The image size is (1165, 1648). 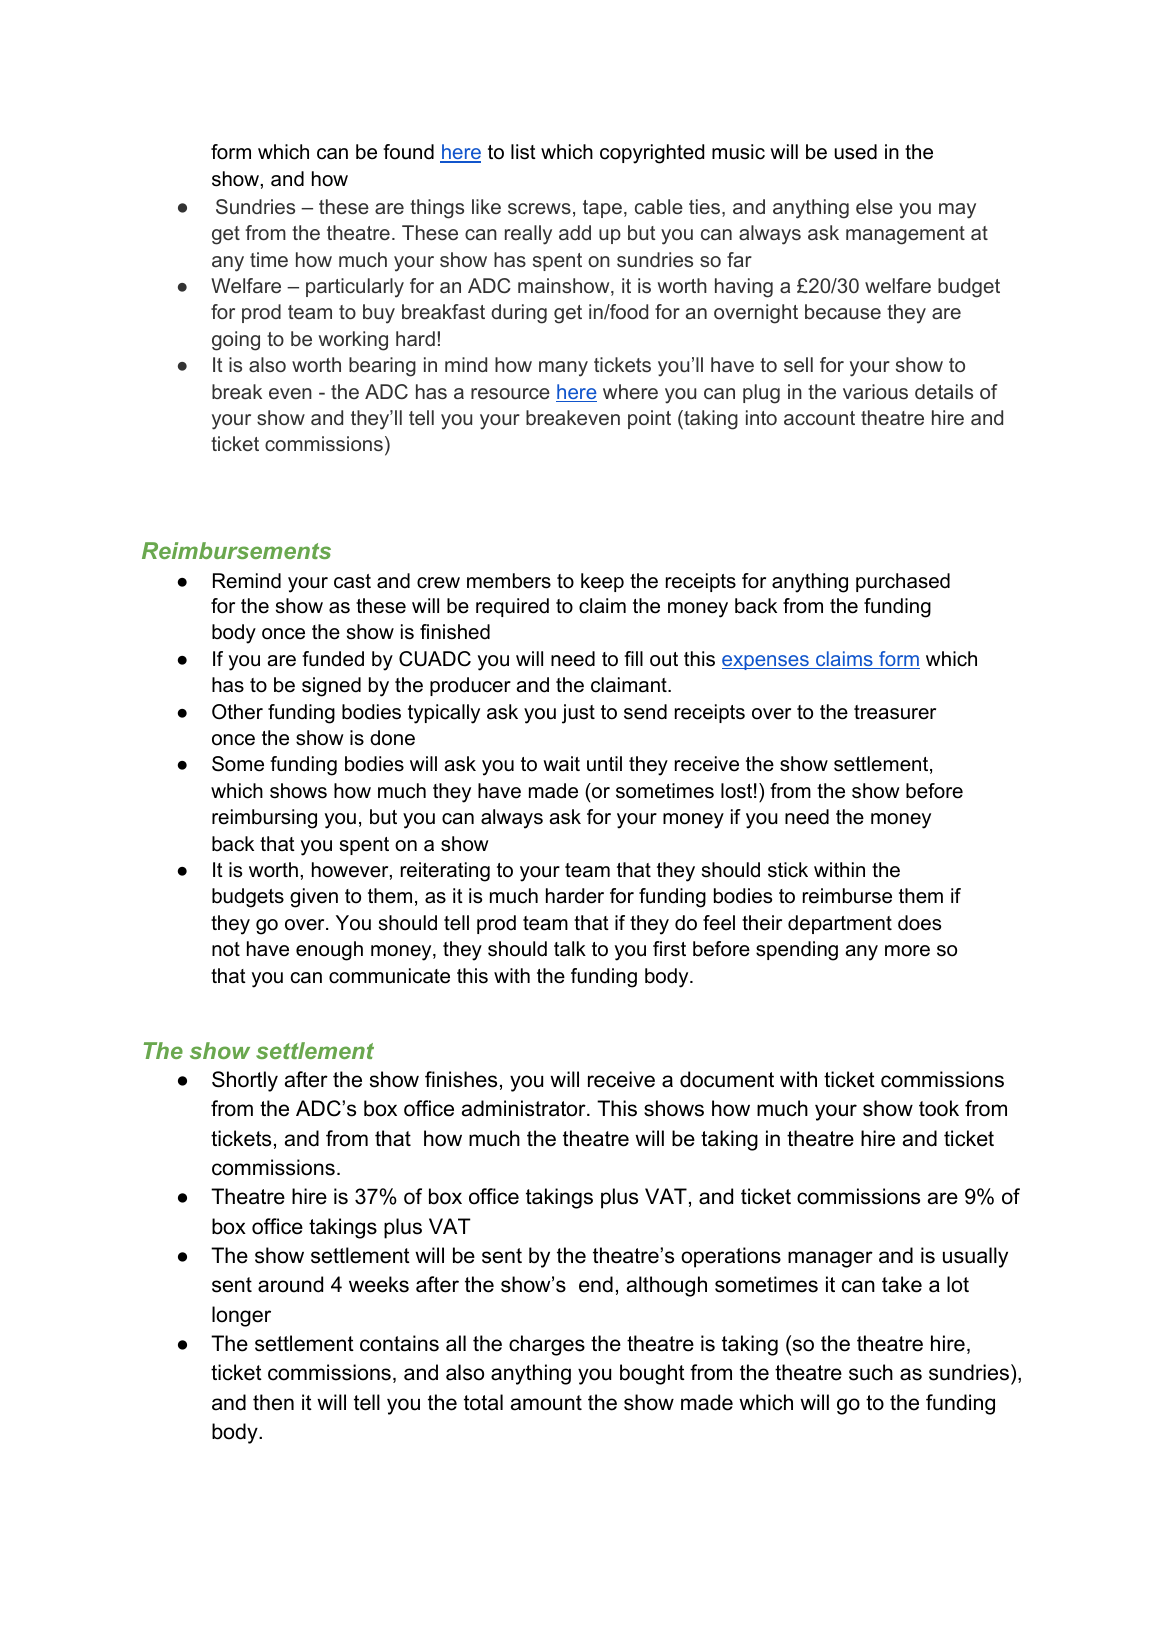 I want to click on took, so click(x=939, y=1108).
